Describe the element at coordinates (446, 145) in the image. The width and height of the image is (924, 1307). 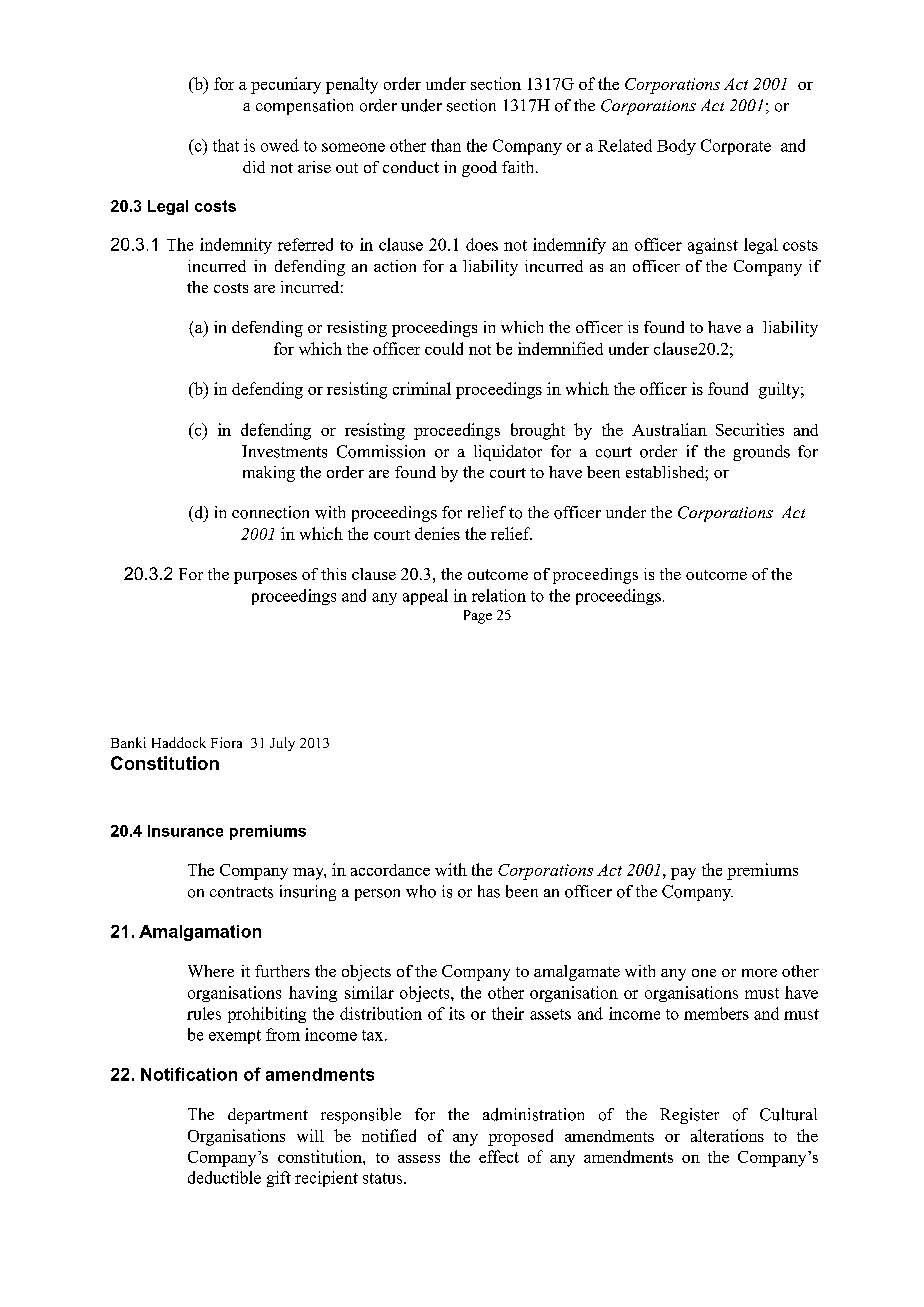
I see `than` at that location.
